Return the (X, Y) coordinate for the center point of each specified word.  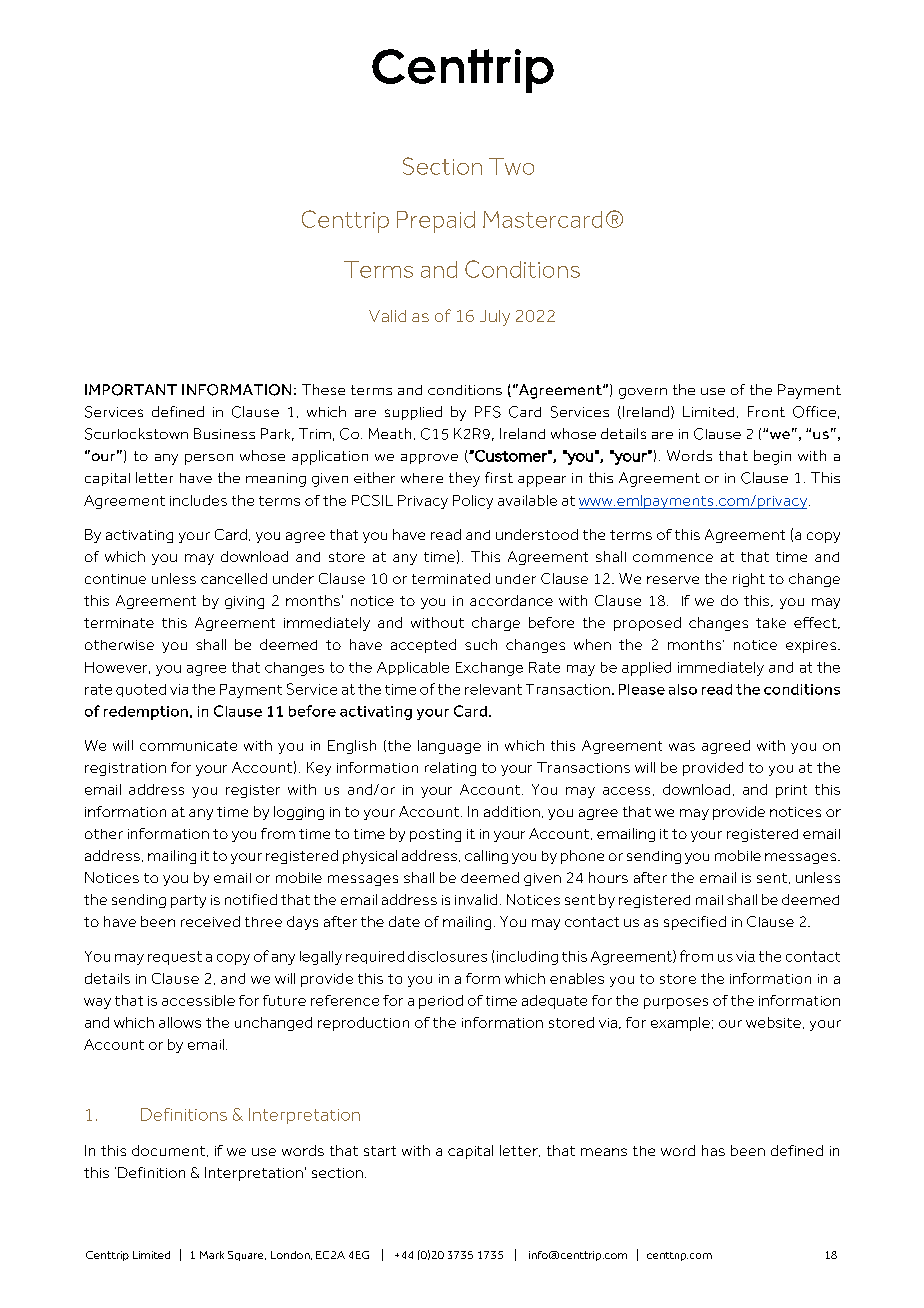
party (188, 901)
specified (695, 923)
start (380, 1151)
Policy (473, 502)
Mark (212, 1255)
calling (486, 857)
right (749, 580)
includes (198, 500)
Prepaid (436, 222)
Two (511, 166)
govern (643, 393)
